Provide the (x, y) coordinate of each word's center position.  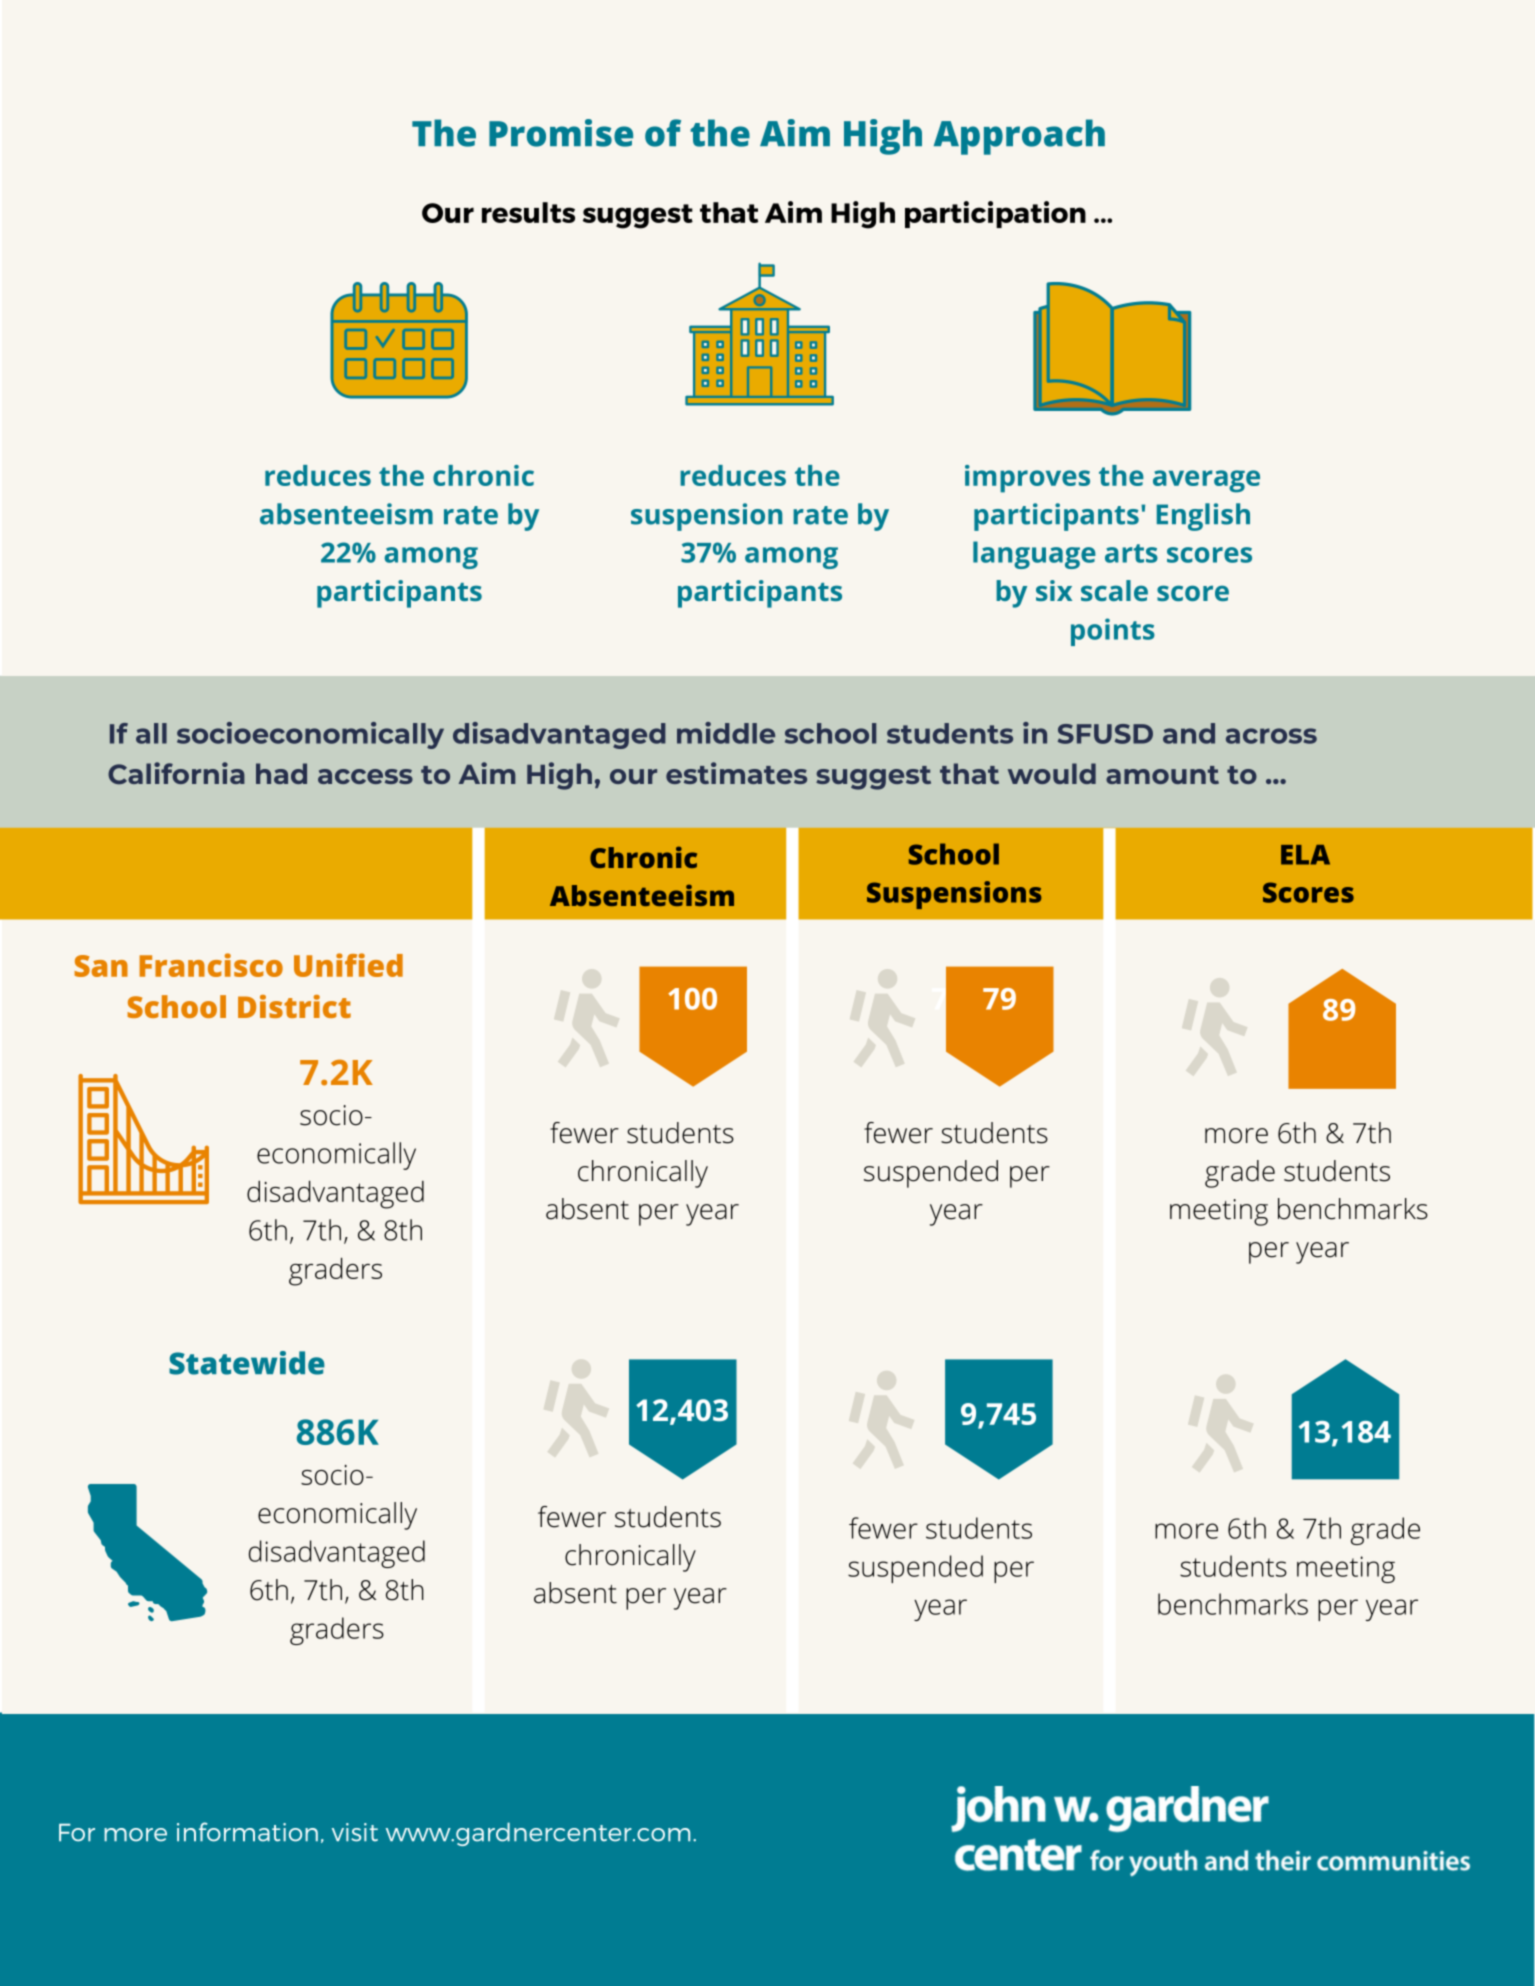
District (294, 1006)
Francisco (211, 965)
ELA (1305, 855)
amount (1162, 775)
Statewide (247, 1363)
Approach (1019, 137)
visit (355, 1832)
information (247, 1832)
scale (1114, 590)
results (528, 212)
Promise (561, 133)
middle (726, 733)
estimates (736, 773)
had (281, 773)
